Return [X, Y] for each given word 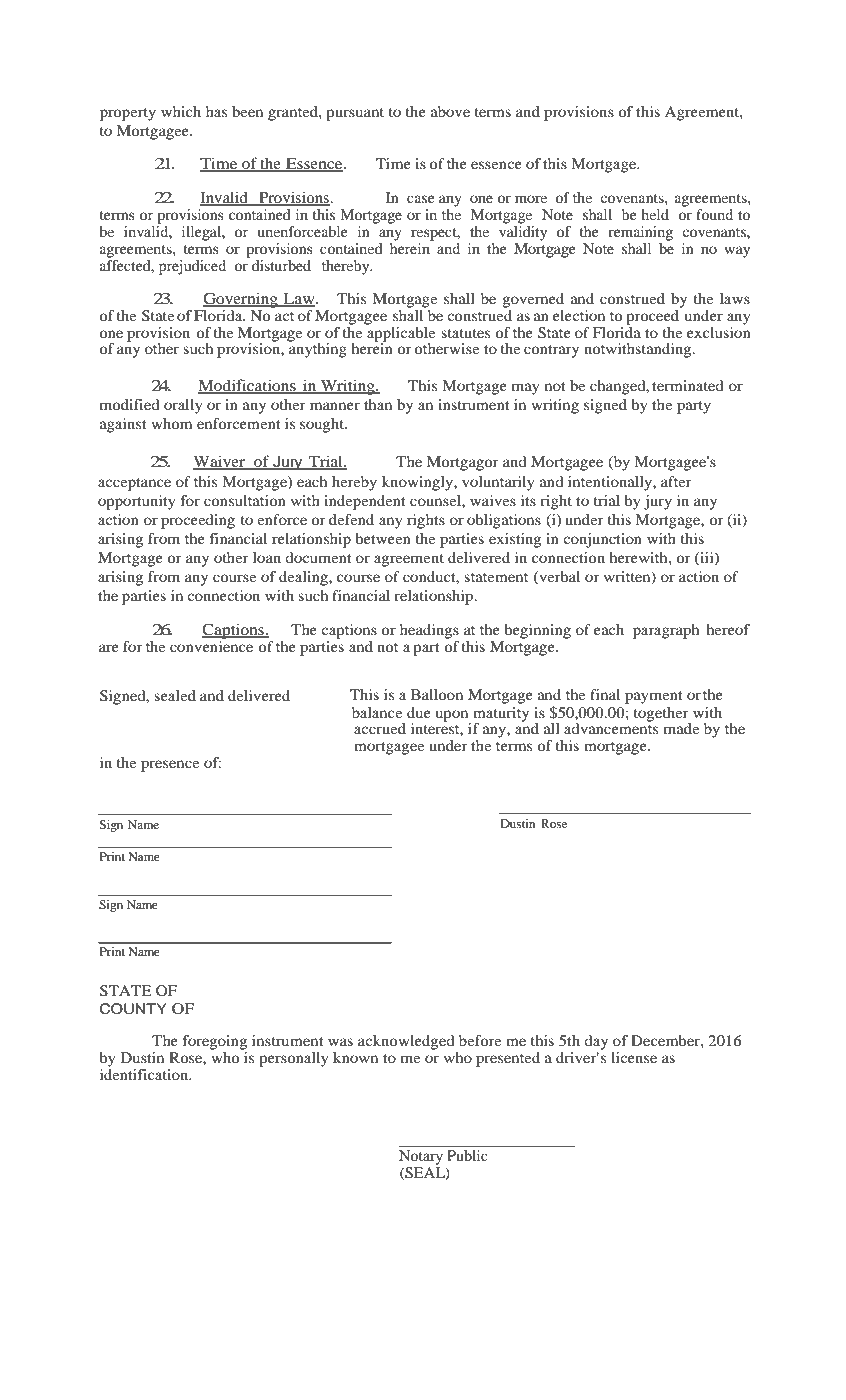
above [450, 111]
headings [429, 631]
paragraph [666, 631]
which [181, 111]
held [655, 214]
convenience [211, 646]
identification [145, 1074]
